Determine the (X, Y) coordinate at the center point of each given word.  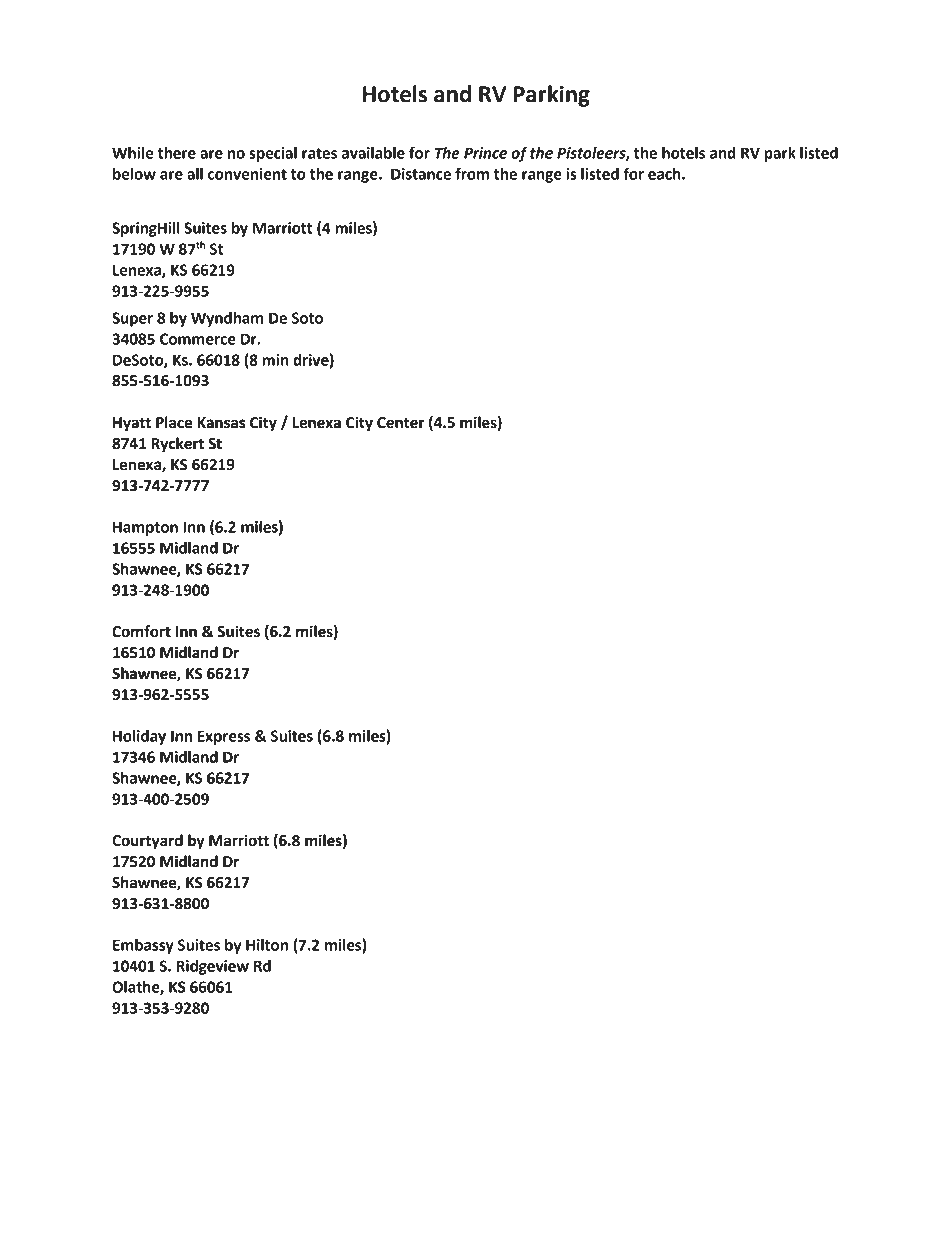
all (195, 174)
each (665, 174)
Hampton (145, 527)
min (275, 360)
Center (401, 423)
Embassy (143, 946)
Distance (421, 174)
